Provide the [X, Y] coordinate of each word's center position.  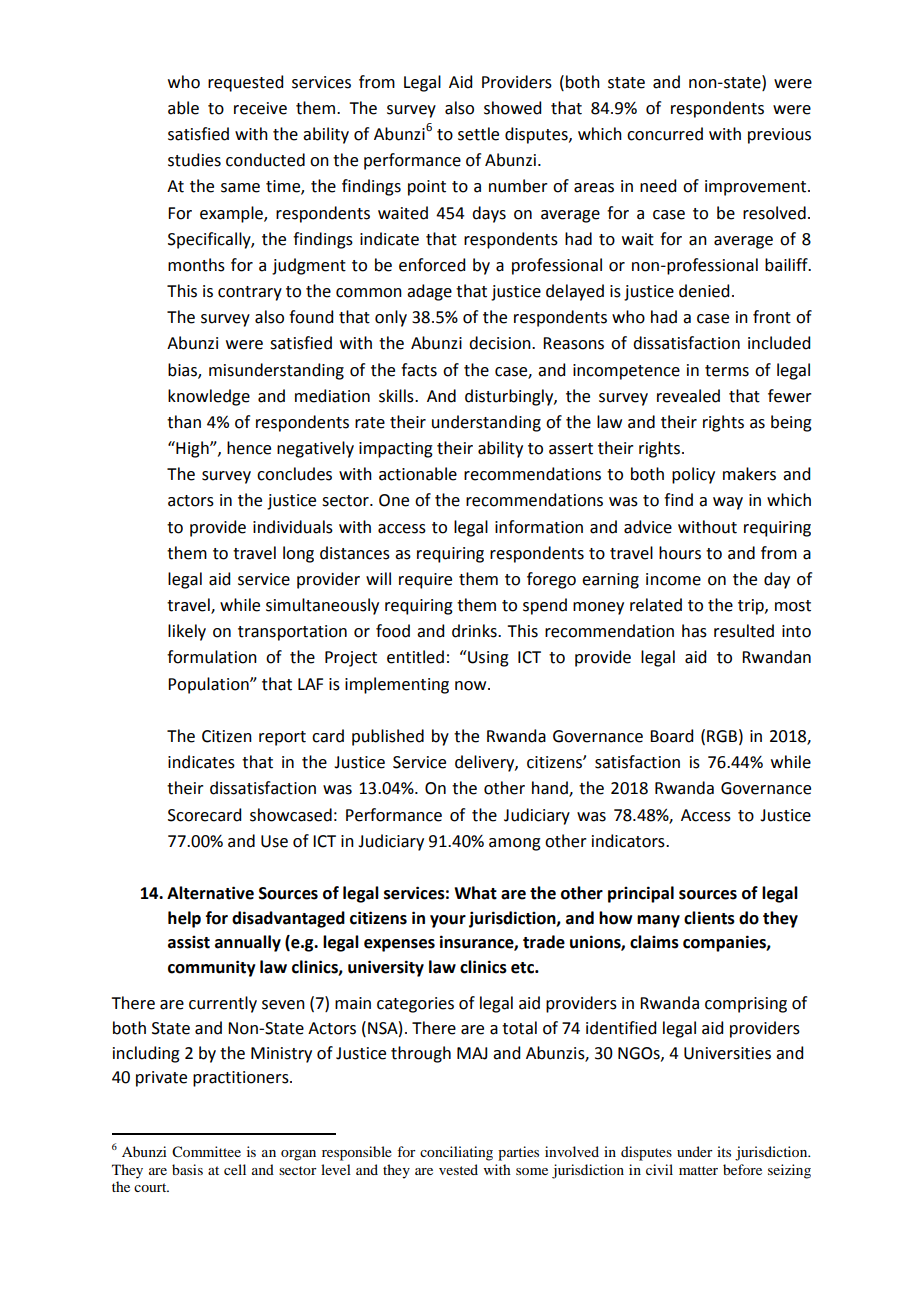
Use [274, 841]
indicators [629, 841]
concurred [665, 134]
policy [693, 475]
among [515, 844]
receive [260, 108]
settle [478, 134]
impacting [396, 450]
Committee [206, 1152]
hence [249, 448]
